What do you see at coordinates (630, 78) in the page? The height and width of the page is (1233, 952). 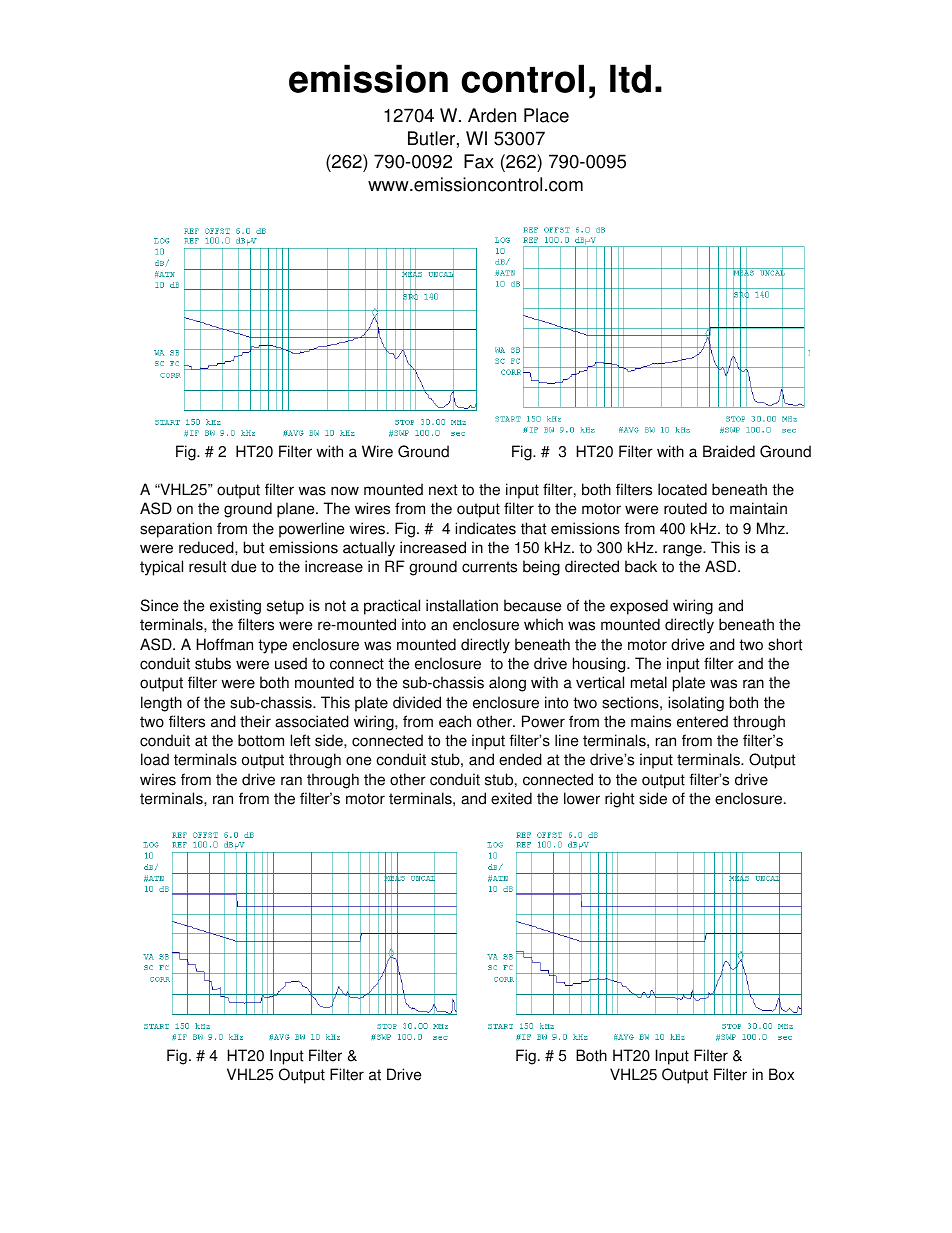 I see `ltd` at bounding box center [630, 78].
